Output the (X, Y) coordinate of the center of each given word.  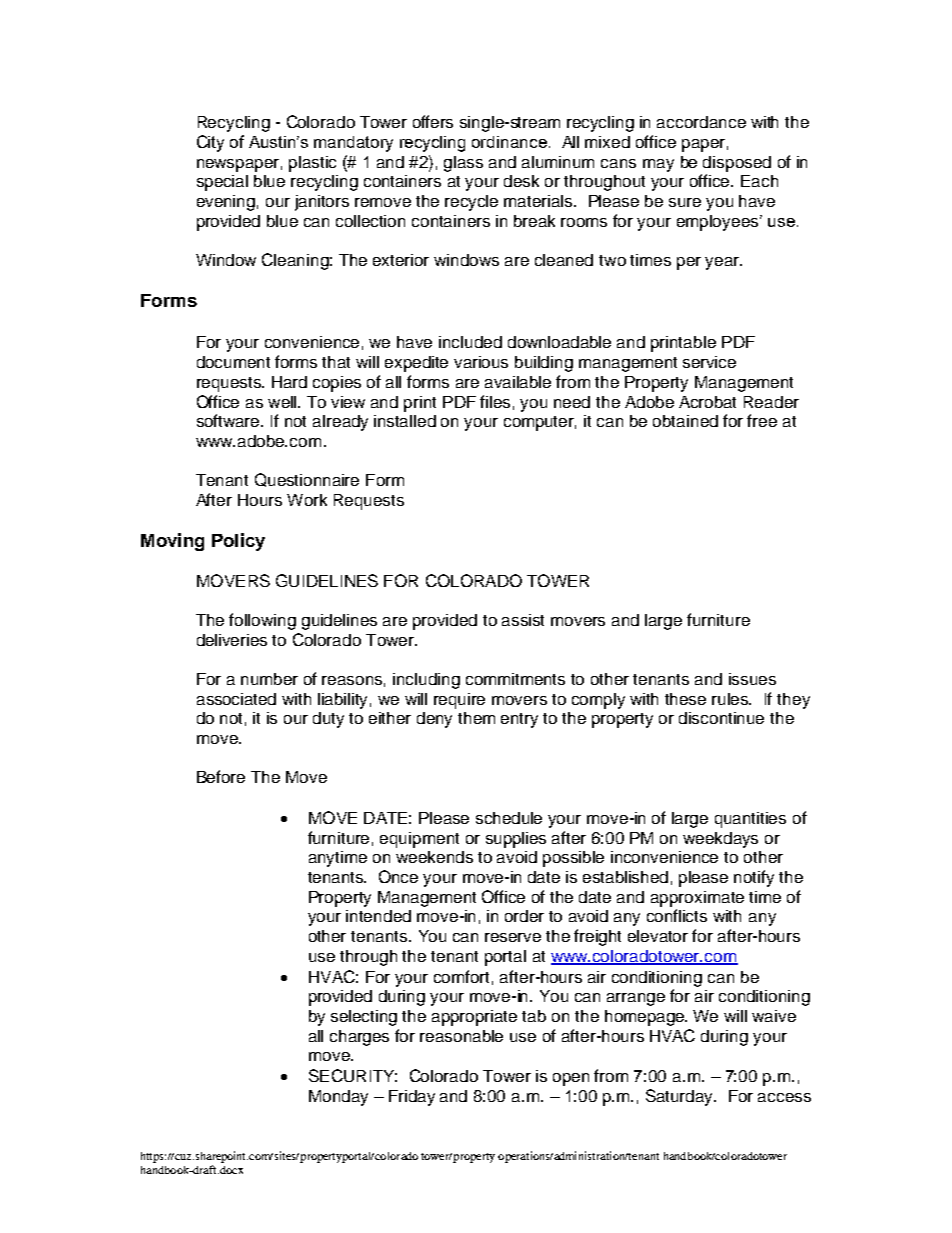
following (262, 621)
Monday (338, 1098)
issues (752, 679)
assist (523, 620)
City (210, 143)
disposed (737, 164)
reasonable (461, 1036)
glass (463, 164)
